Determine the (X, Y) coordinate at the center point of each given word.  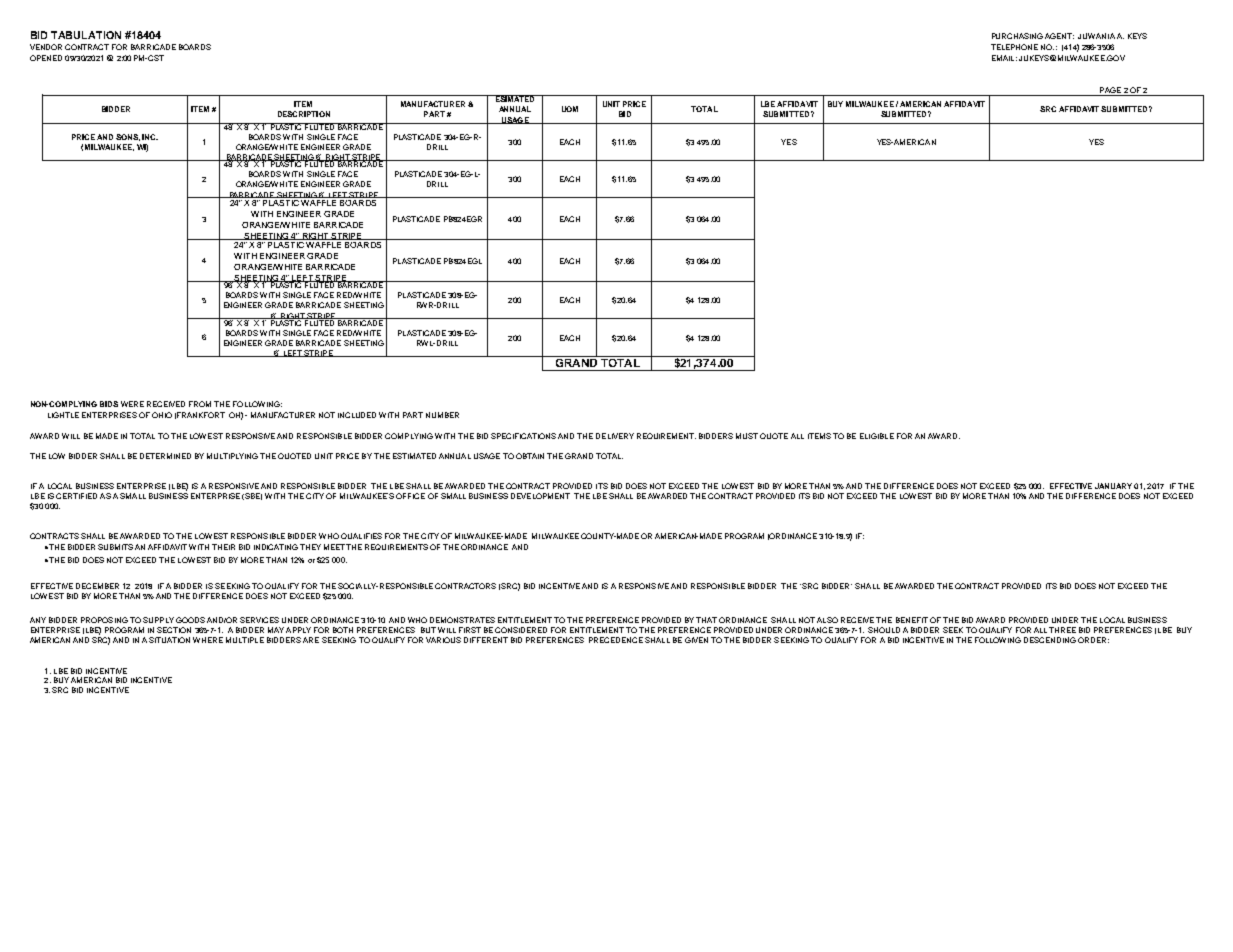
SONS (128, 137)
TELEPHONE (1014, 47)
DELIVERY (615, 436)
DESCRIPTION (304, 114)
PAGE (1110, 90)
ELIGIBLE (877, 436)
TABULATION (86, 35)
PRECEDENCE (616, 640)
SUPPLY (158, 620)
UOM (570, 109)
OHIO (162, 415)
